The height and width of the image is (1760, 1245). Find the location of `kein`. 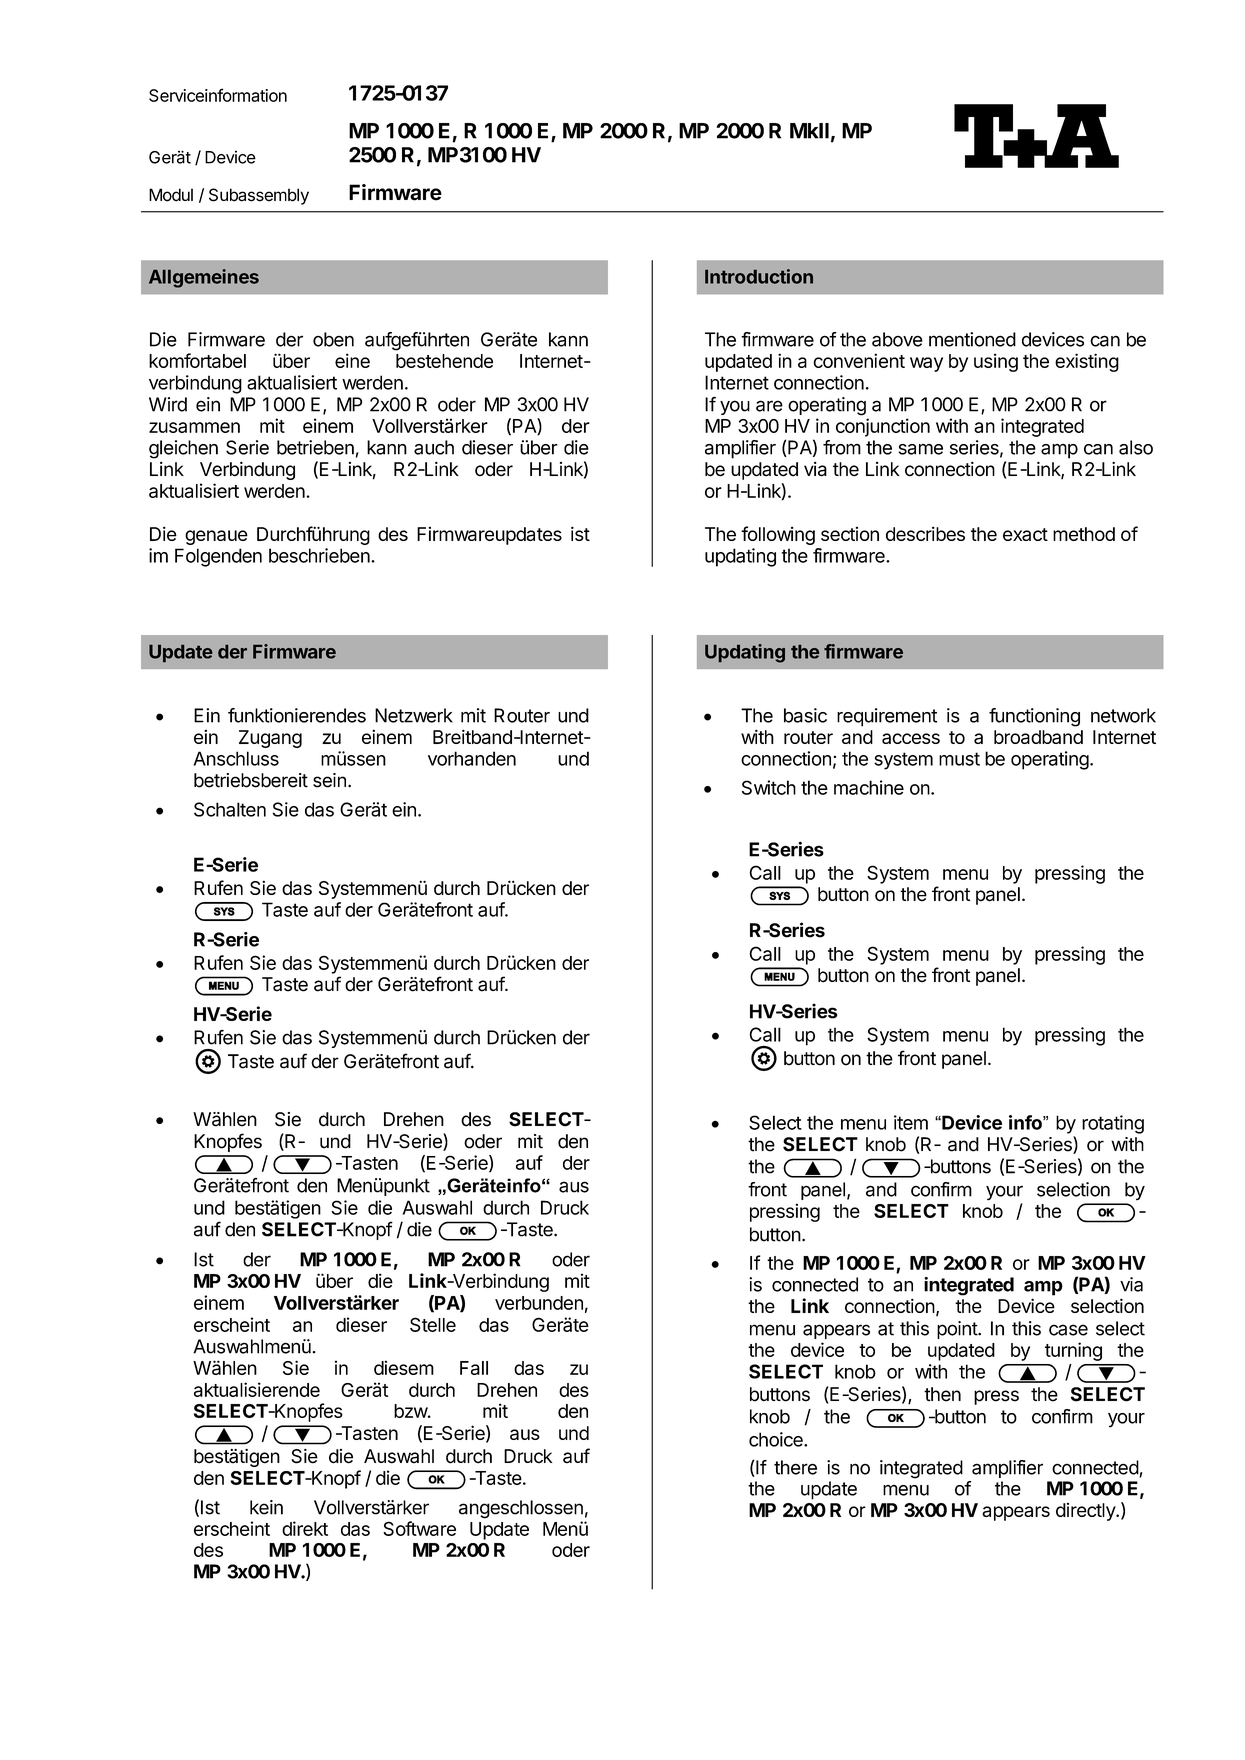

kein is located at coordinates (266, 1507).
